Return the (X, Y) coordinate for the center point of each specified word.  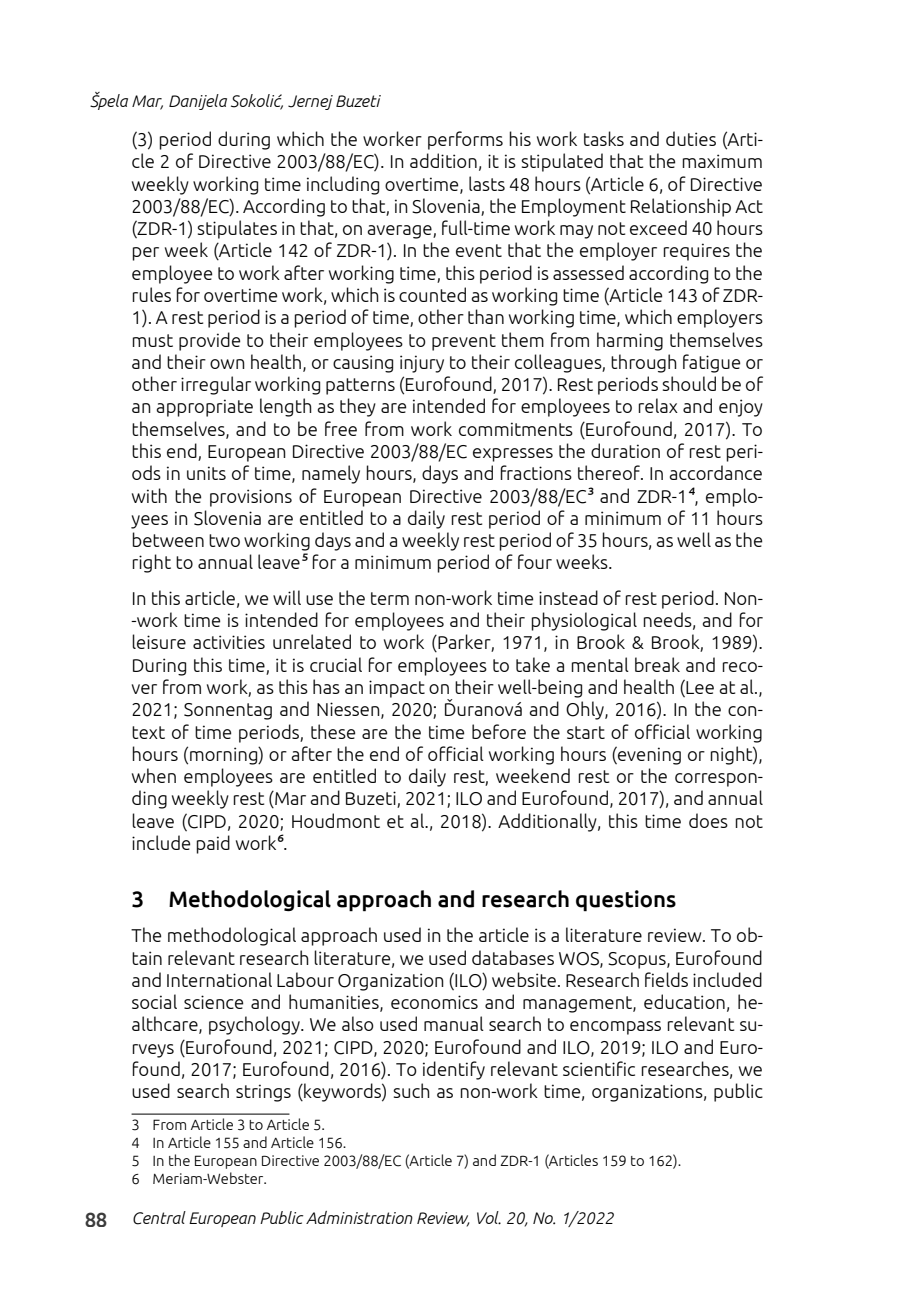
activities (229, 642)
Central (159, 1218)
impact (397, 689)
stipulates (237, 229)
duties (691, 138)
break (657, 664)
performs (465, 140)
